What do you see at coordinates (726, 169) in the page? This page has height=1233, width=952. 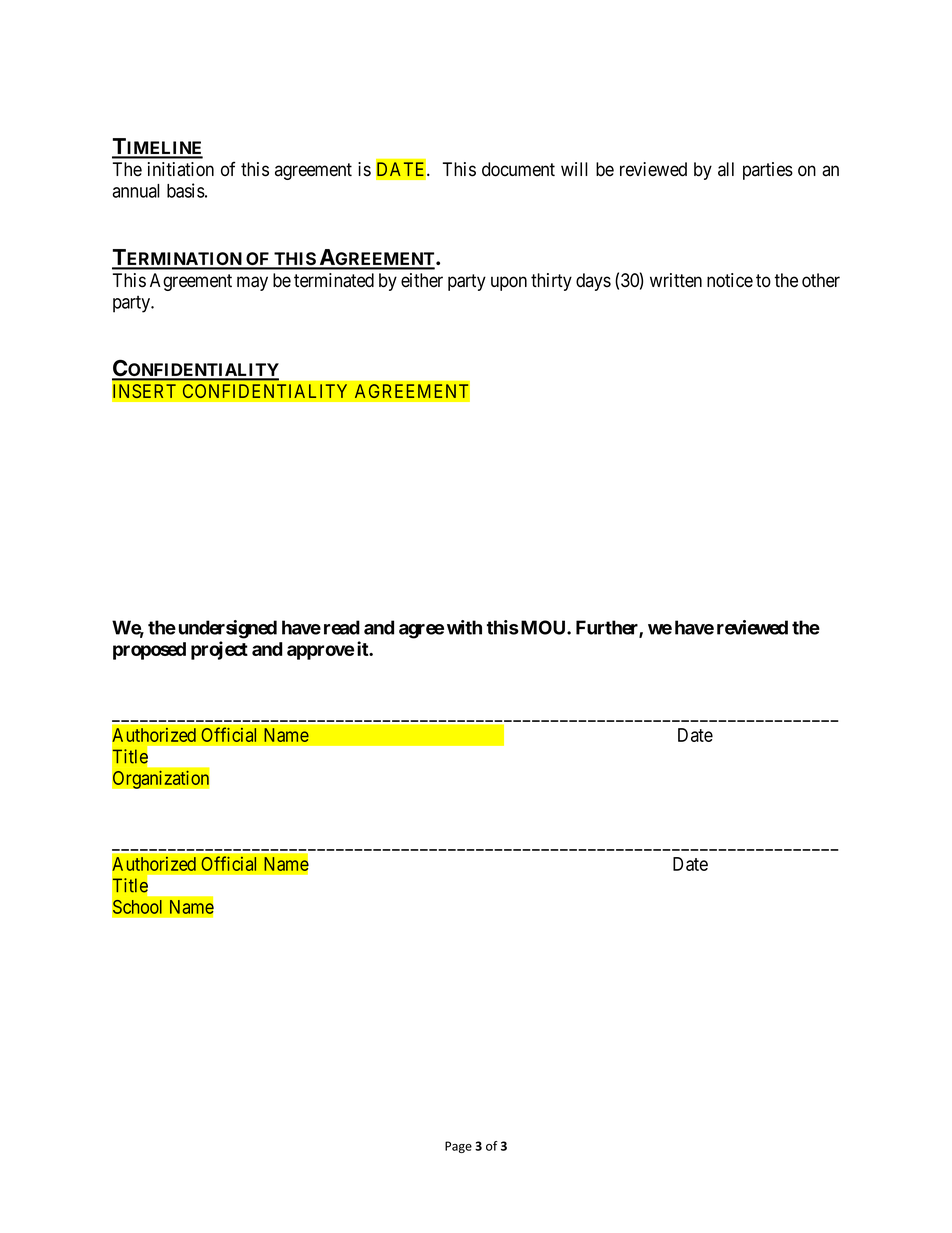 I see `all` at bounding box center [726, 169].
